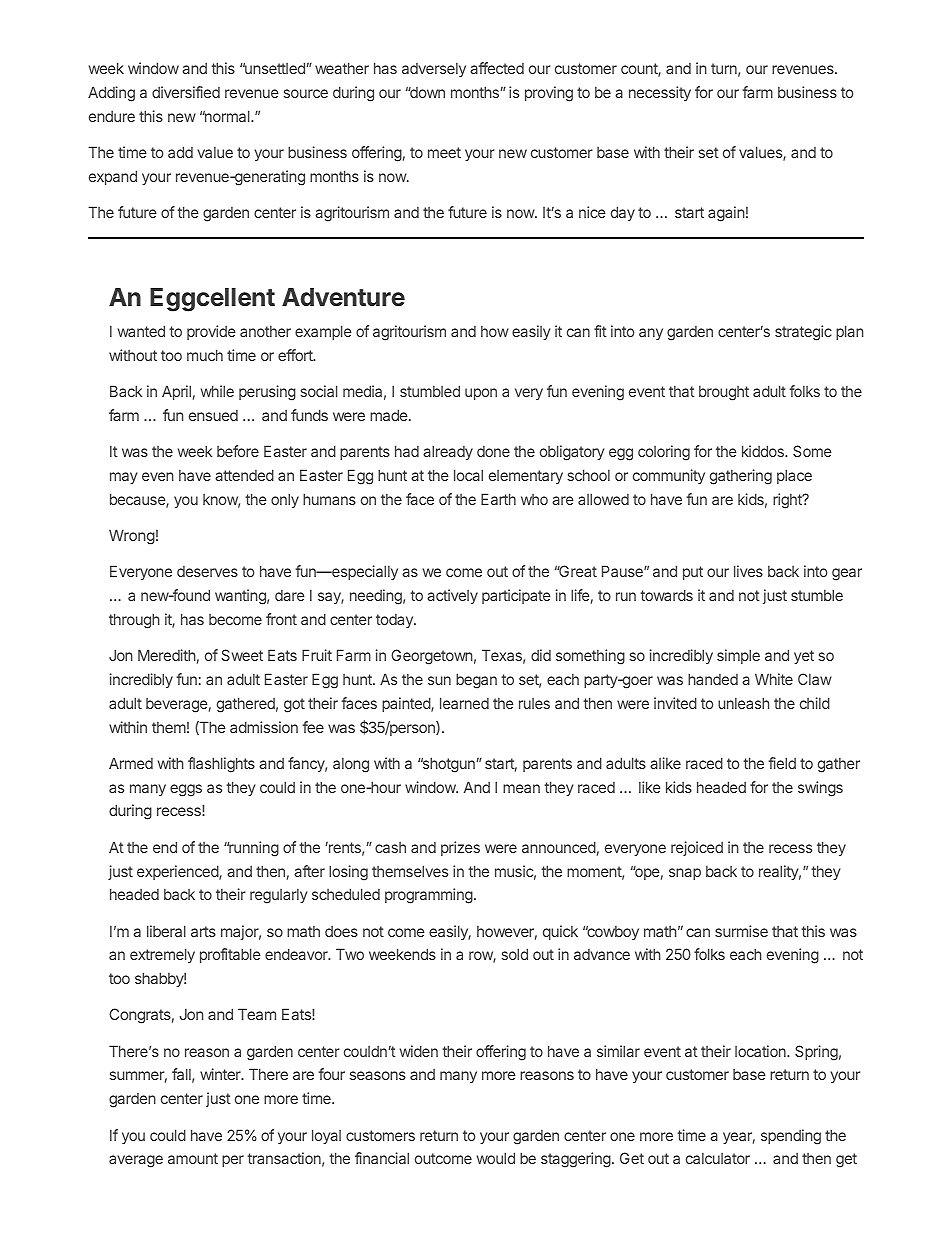 The image size is (952, 1233). Describe the element at coordinates (791, 1137) in the screenshot. I see `spending` at that location.
